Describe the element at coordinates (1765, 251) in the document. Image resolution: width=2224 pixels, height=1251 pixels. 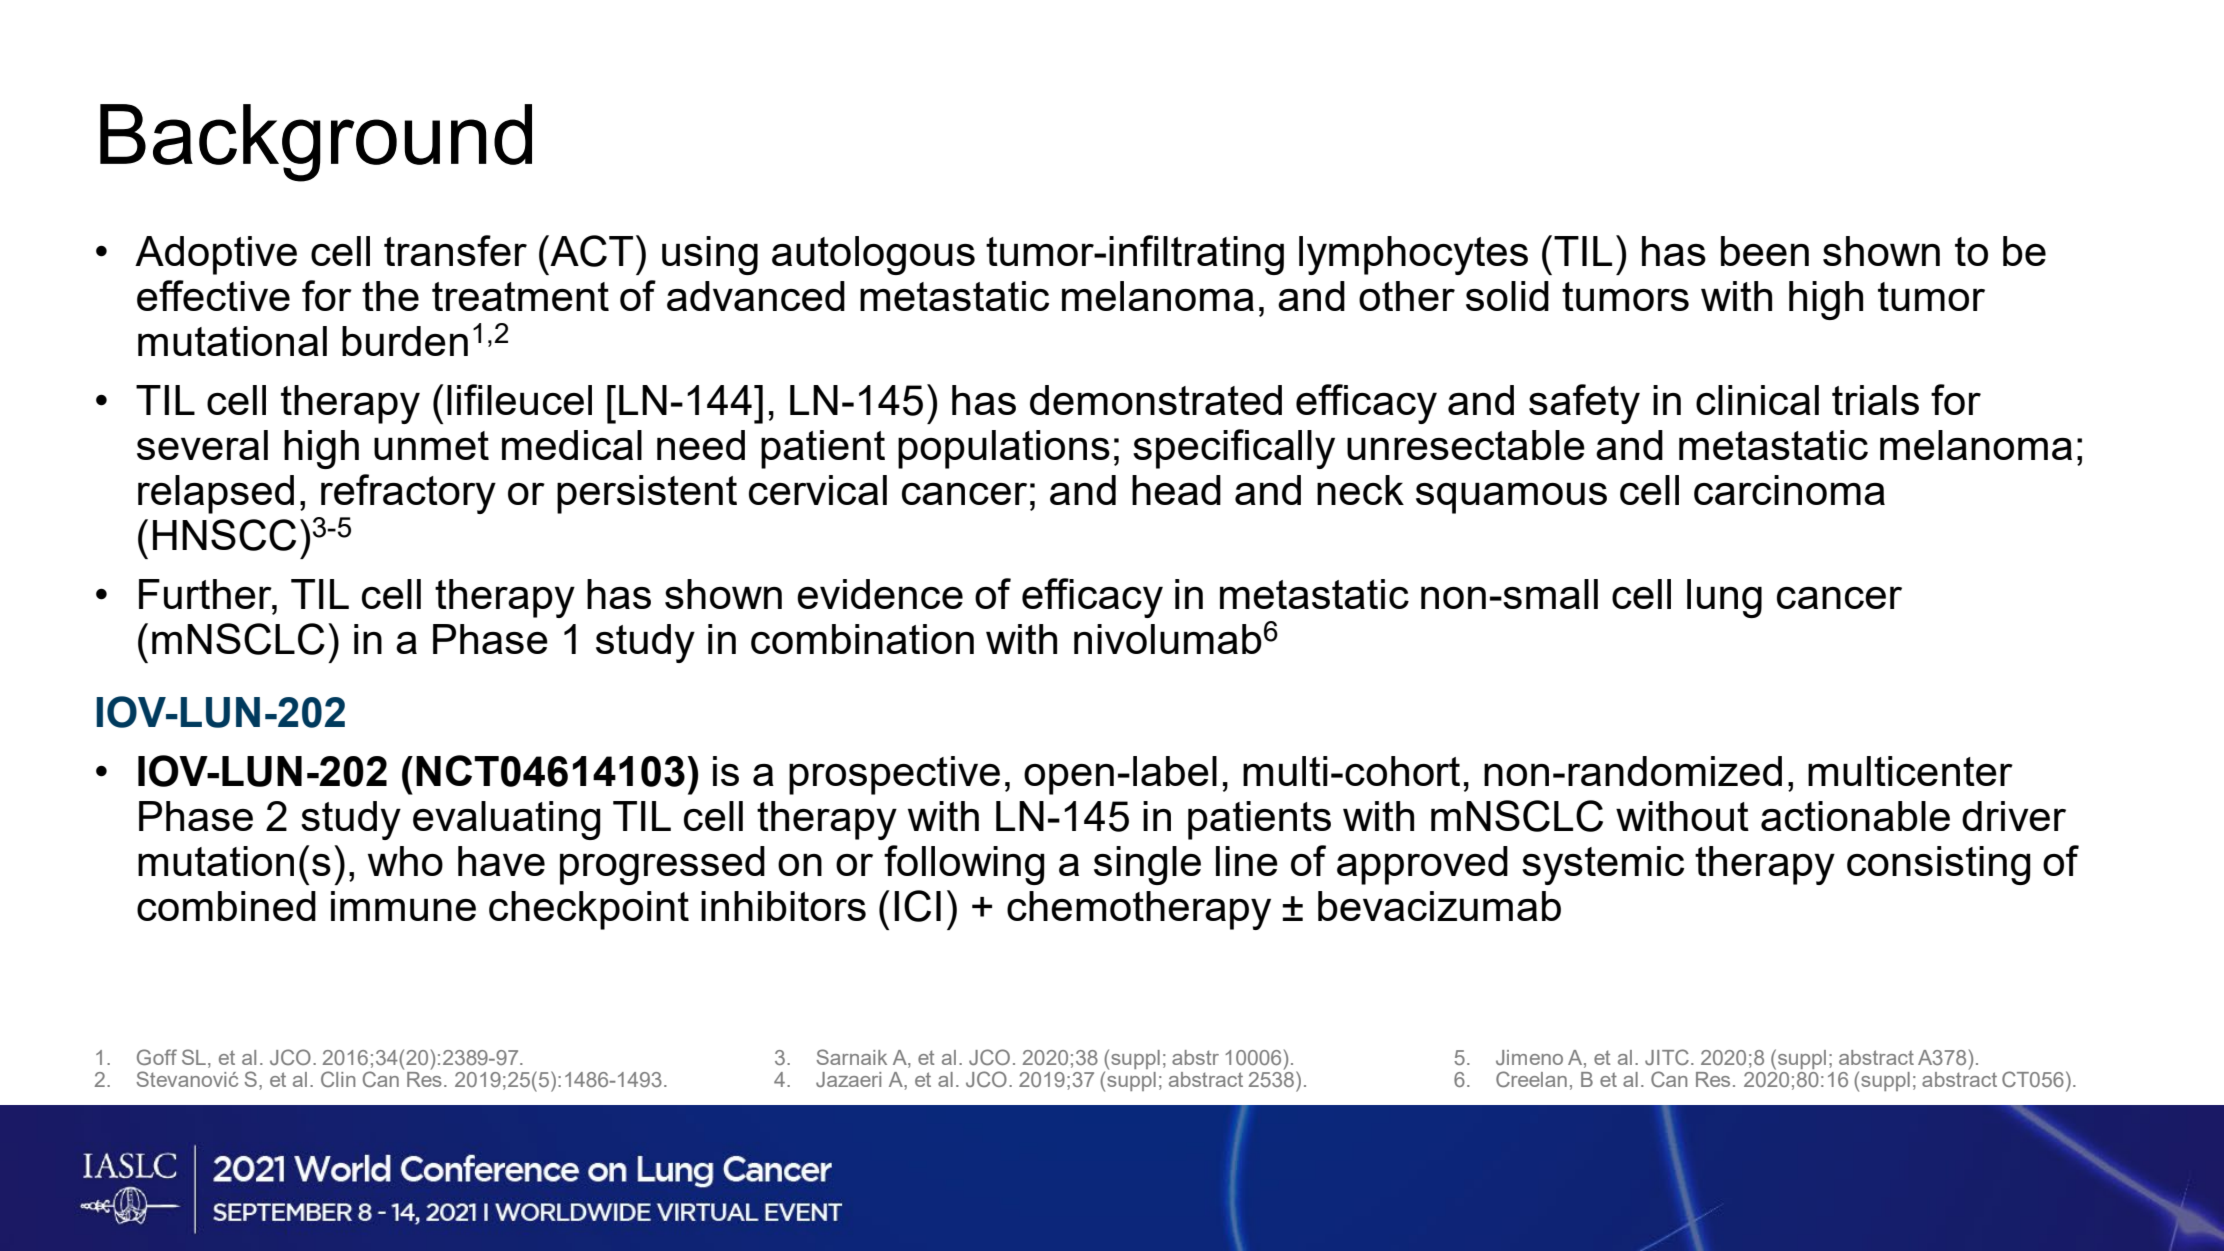
I see `been` at that location.
